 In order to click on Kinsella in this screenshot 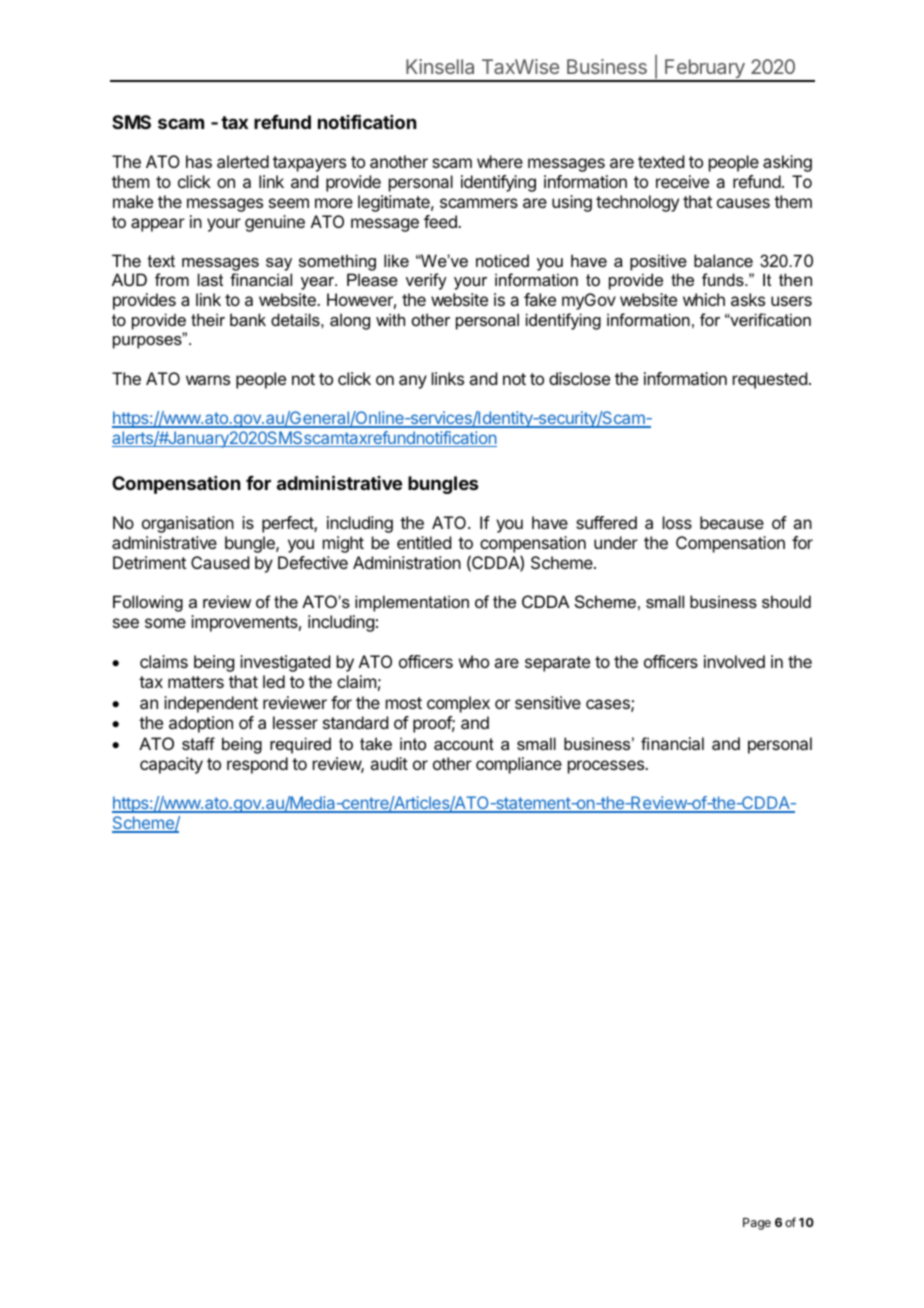, I will do `click(440, 66)`.
